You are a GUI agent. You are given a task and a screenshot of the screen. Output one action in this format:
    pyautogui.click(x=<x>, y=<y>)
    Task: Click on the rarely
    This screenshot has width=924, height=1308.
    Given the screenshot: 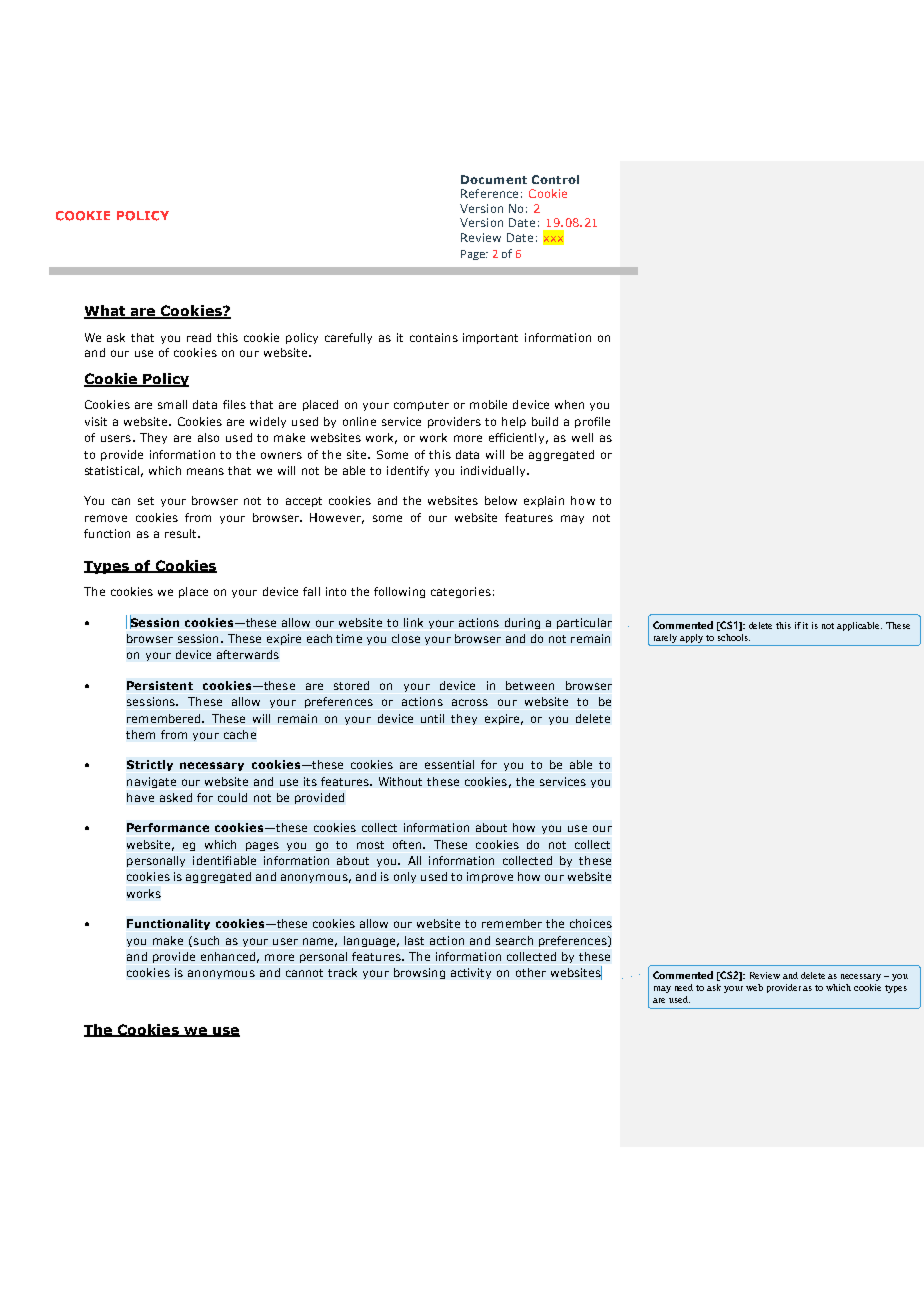 What is the action you would take?
    pyautogui.click(x=665, y=638)
